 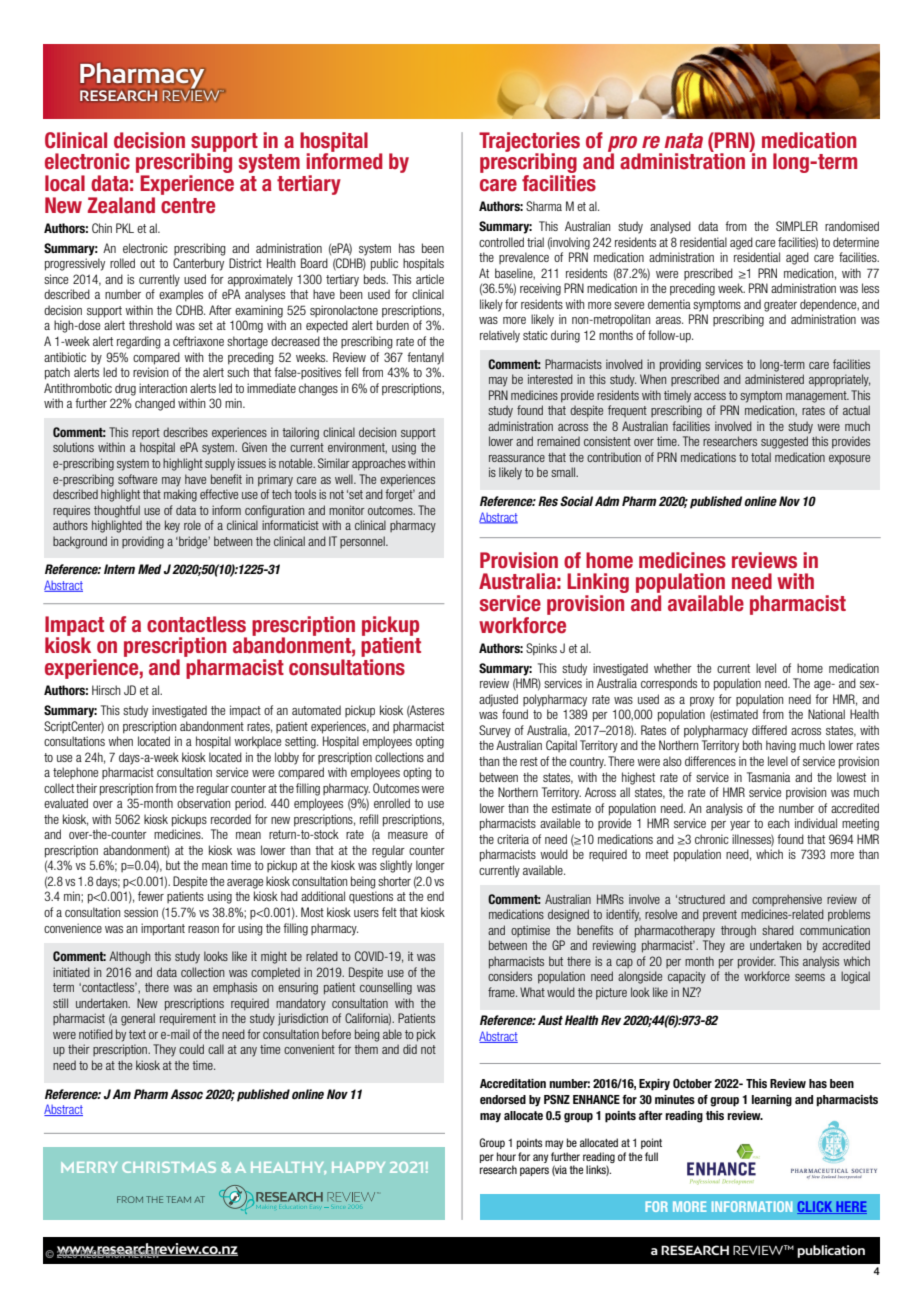 What do you see at coordinates (121, 205) in the screenshot?
I see `Zealand` at bounding box center [121, 205].
